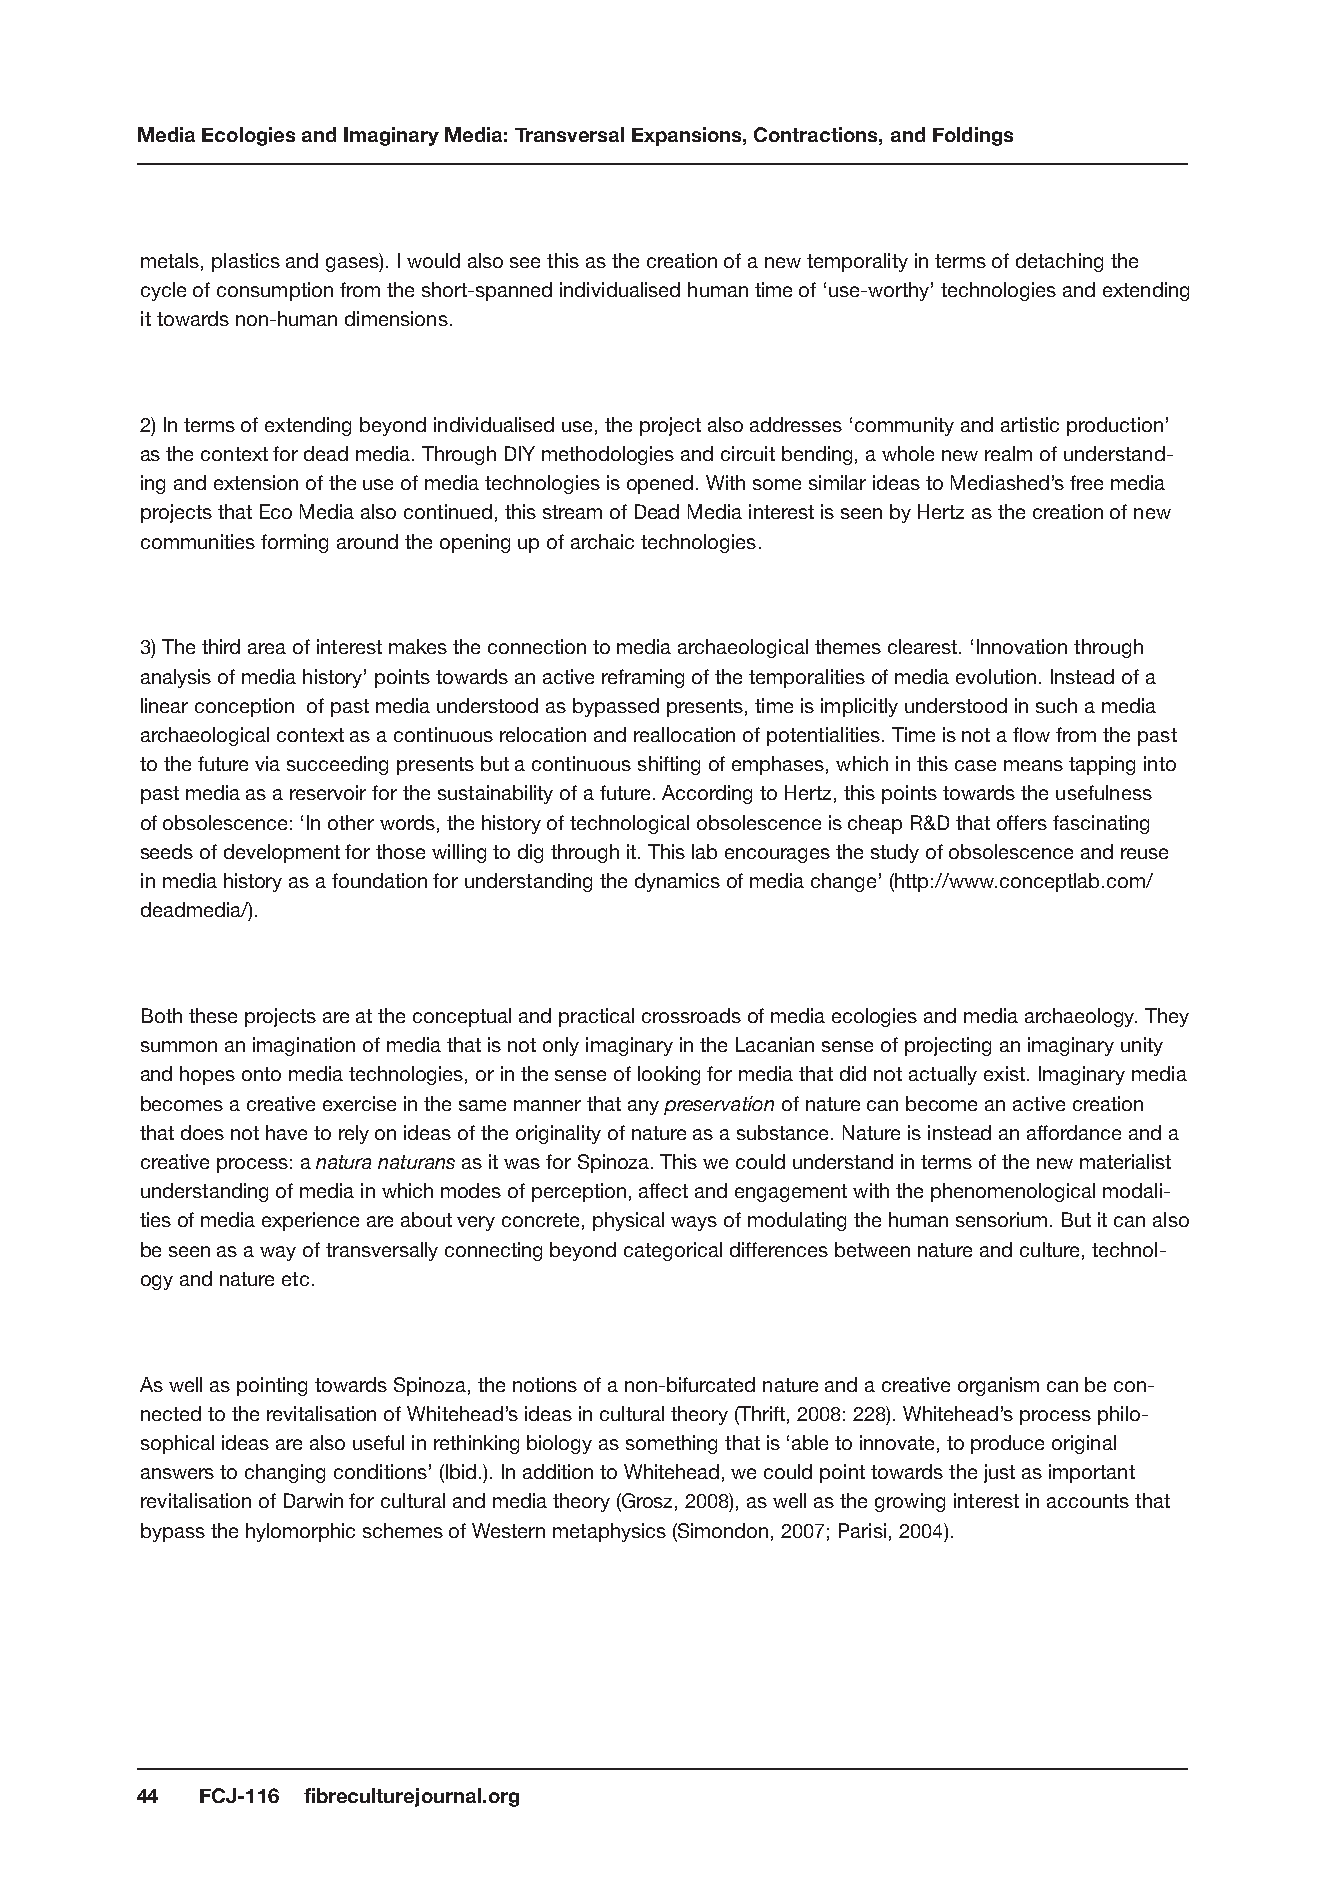  What do you see at coordinates (1006, 1073) in the screenshot?
I see `exist` at bounding box center [1006, 1073].
